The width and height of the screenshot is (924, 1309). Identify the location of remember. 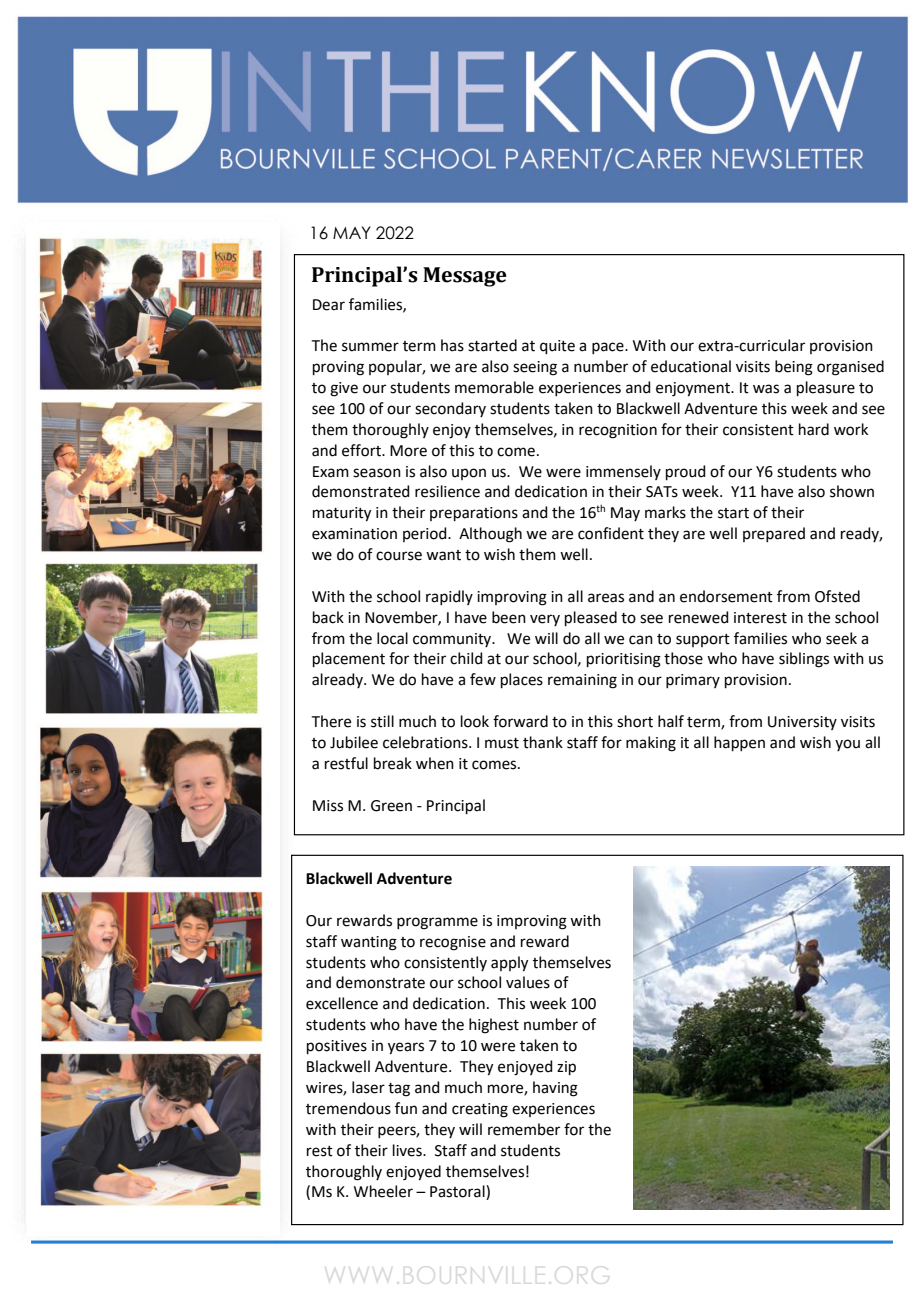
(524, 1129).
